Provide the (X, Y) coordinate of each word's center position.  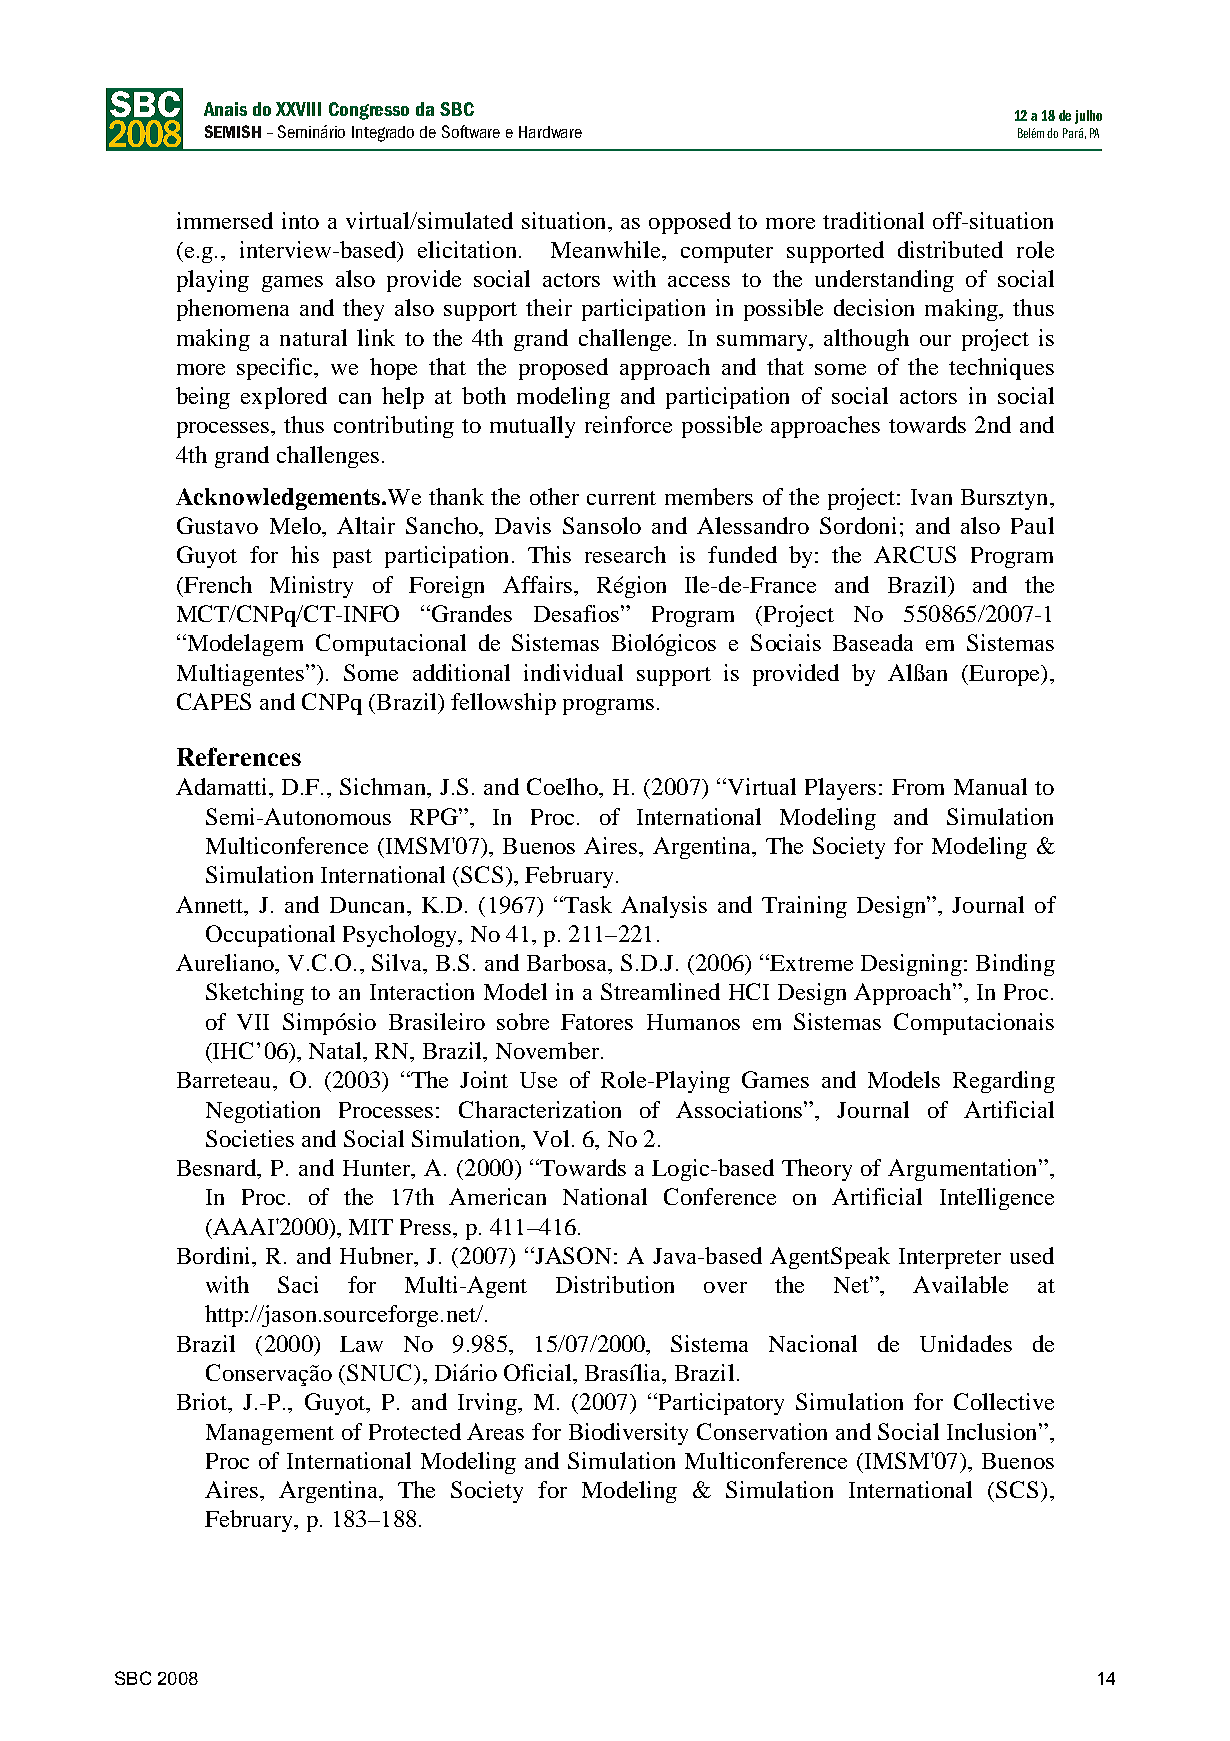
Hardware (550, 132)
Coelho (563, 786)
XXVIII (298, 109)
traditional (873, 220)
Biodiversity (628, 1434)
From (918, 787)
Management (270, 1434)
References (239, 756)
